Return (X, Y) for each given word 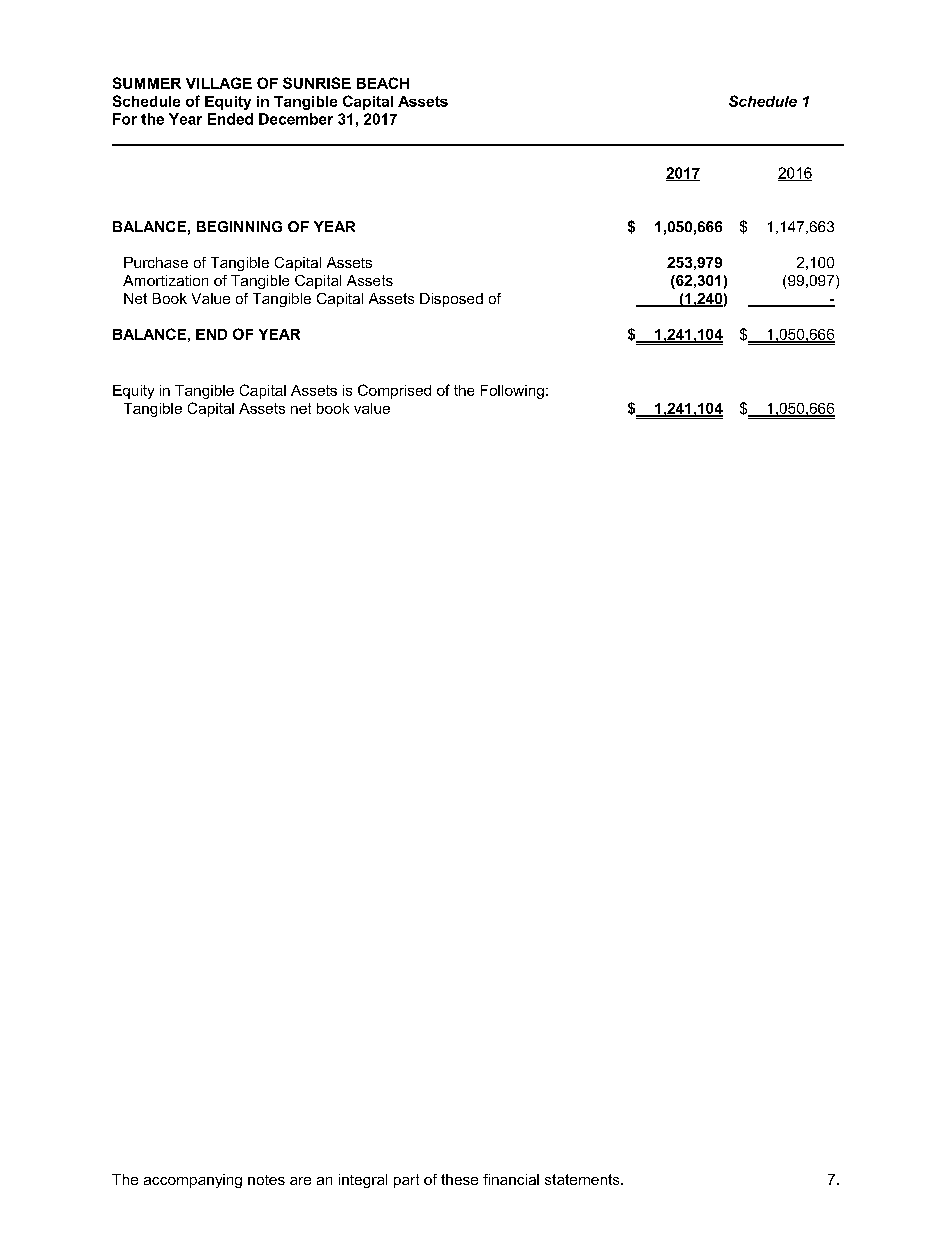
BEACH (383, 83)
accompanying (193, 1181)
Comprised (394, 391)
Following (512, 392)
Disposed (451, 300)
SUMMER (147, 83)
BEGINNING (239, 226)
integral (363, 1181)
